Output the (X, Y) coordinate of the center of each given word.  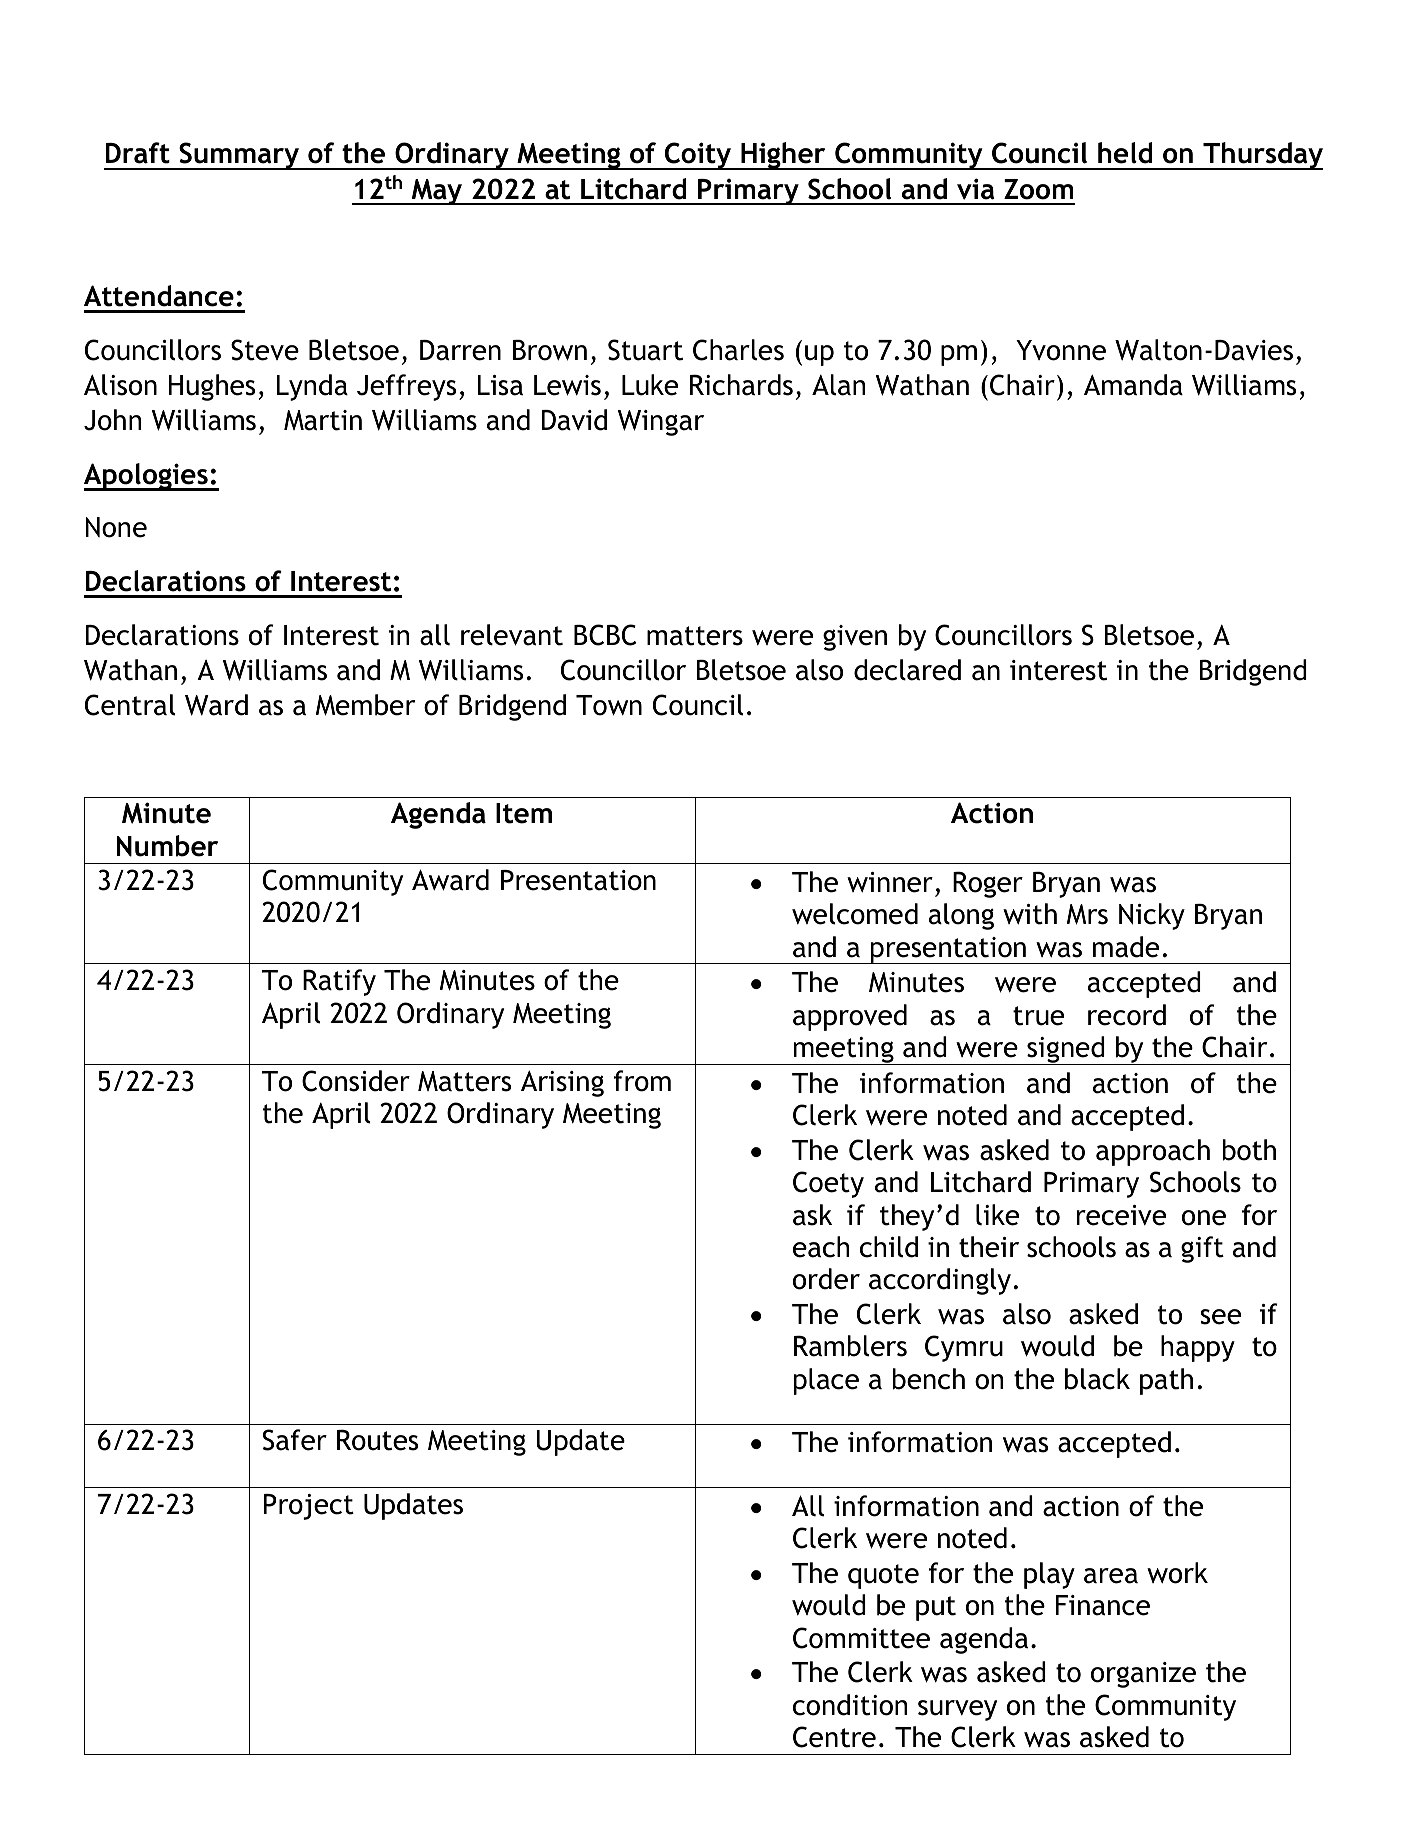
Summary (239, 156)
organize (1143, 1675)
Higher (783, 156)
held (1125, 153)
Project (308, 1507)
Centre (834, 1737)
